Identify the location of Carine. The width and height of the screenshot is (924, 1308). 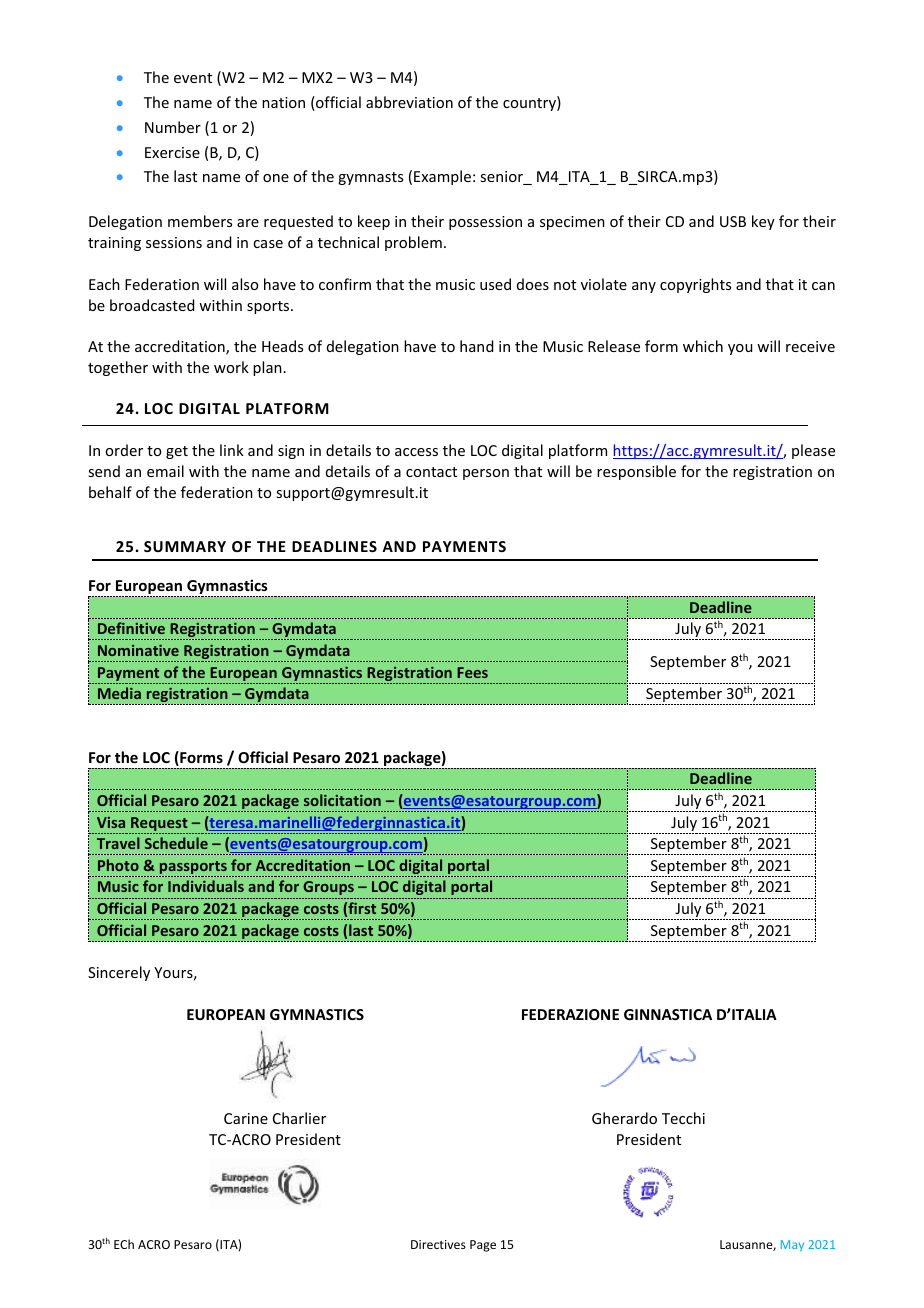
(246, 1118).
